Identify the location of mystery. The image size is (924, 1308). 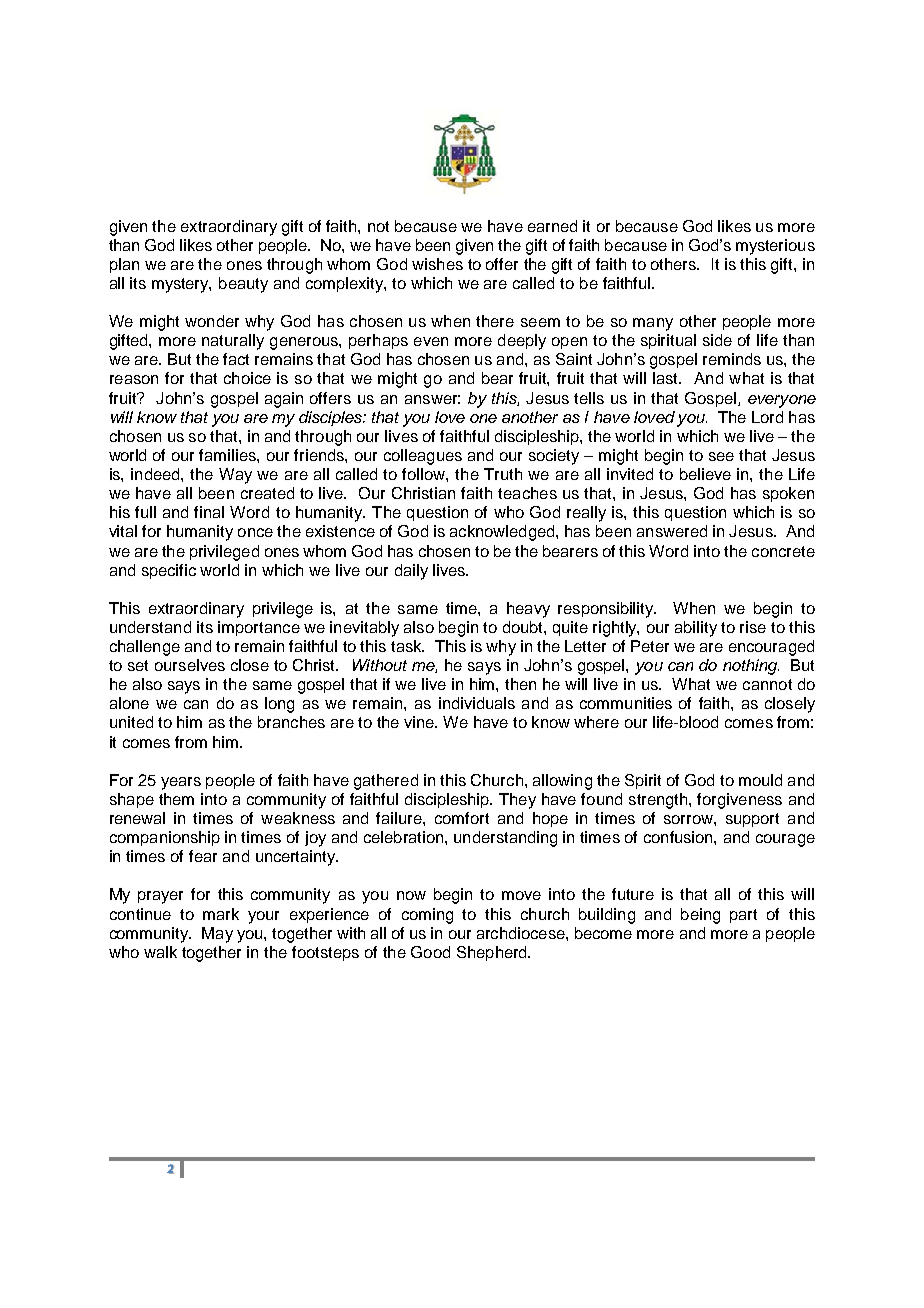
(181, 285).
